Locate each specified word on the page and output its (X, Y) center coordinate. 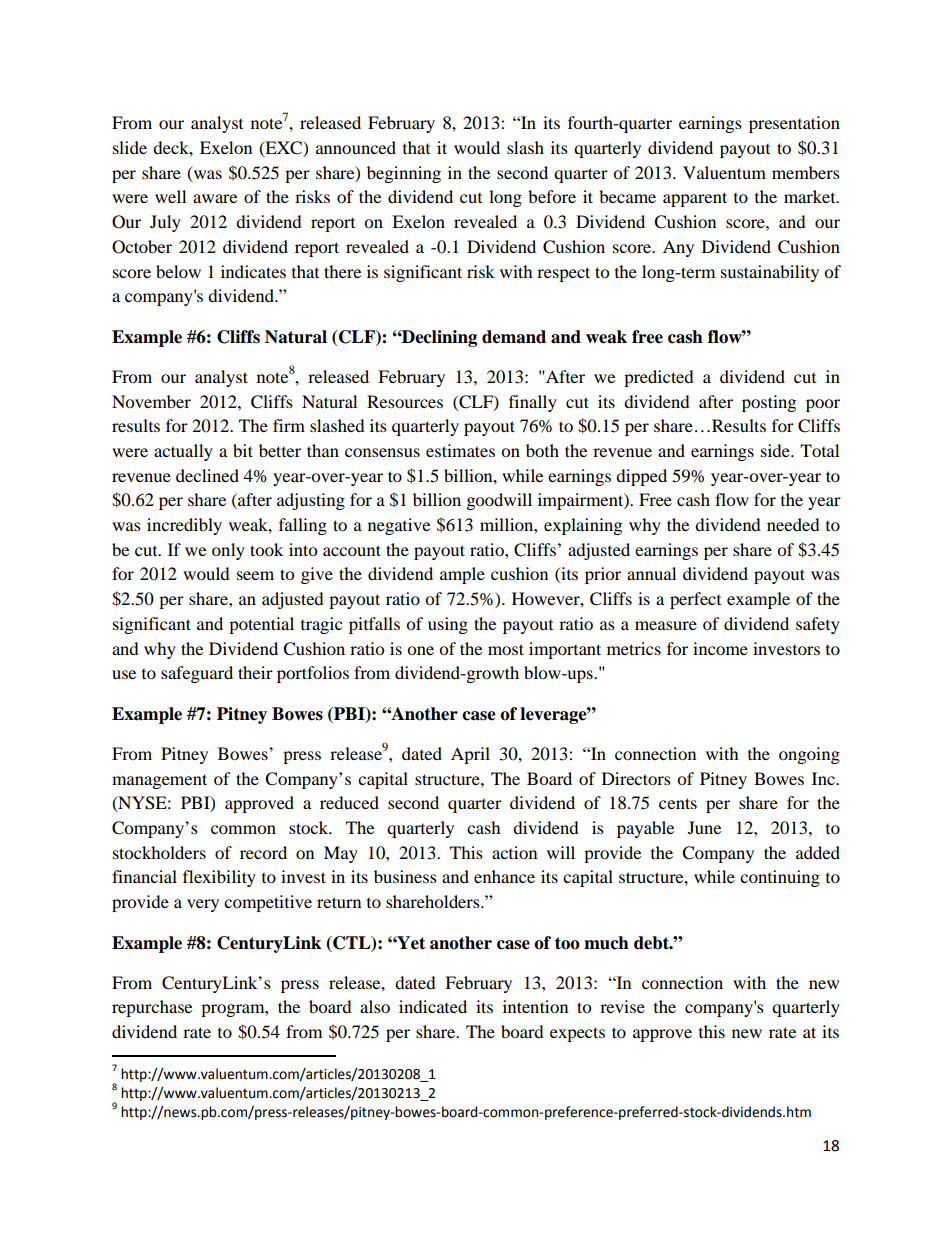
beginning (404, 174)
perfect (695, 600)
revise (622, 1006)
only (228, 551)
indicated (433, 1006)
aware (215, 198)
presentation (794, 124)
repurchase (152, 1008)
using (448, 625)
